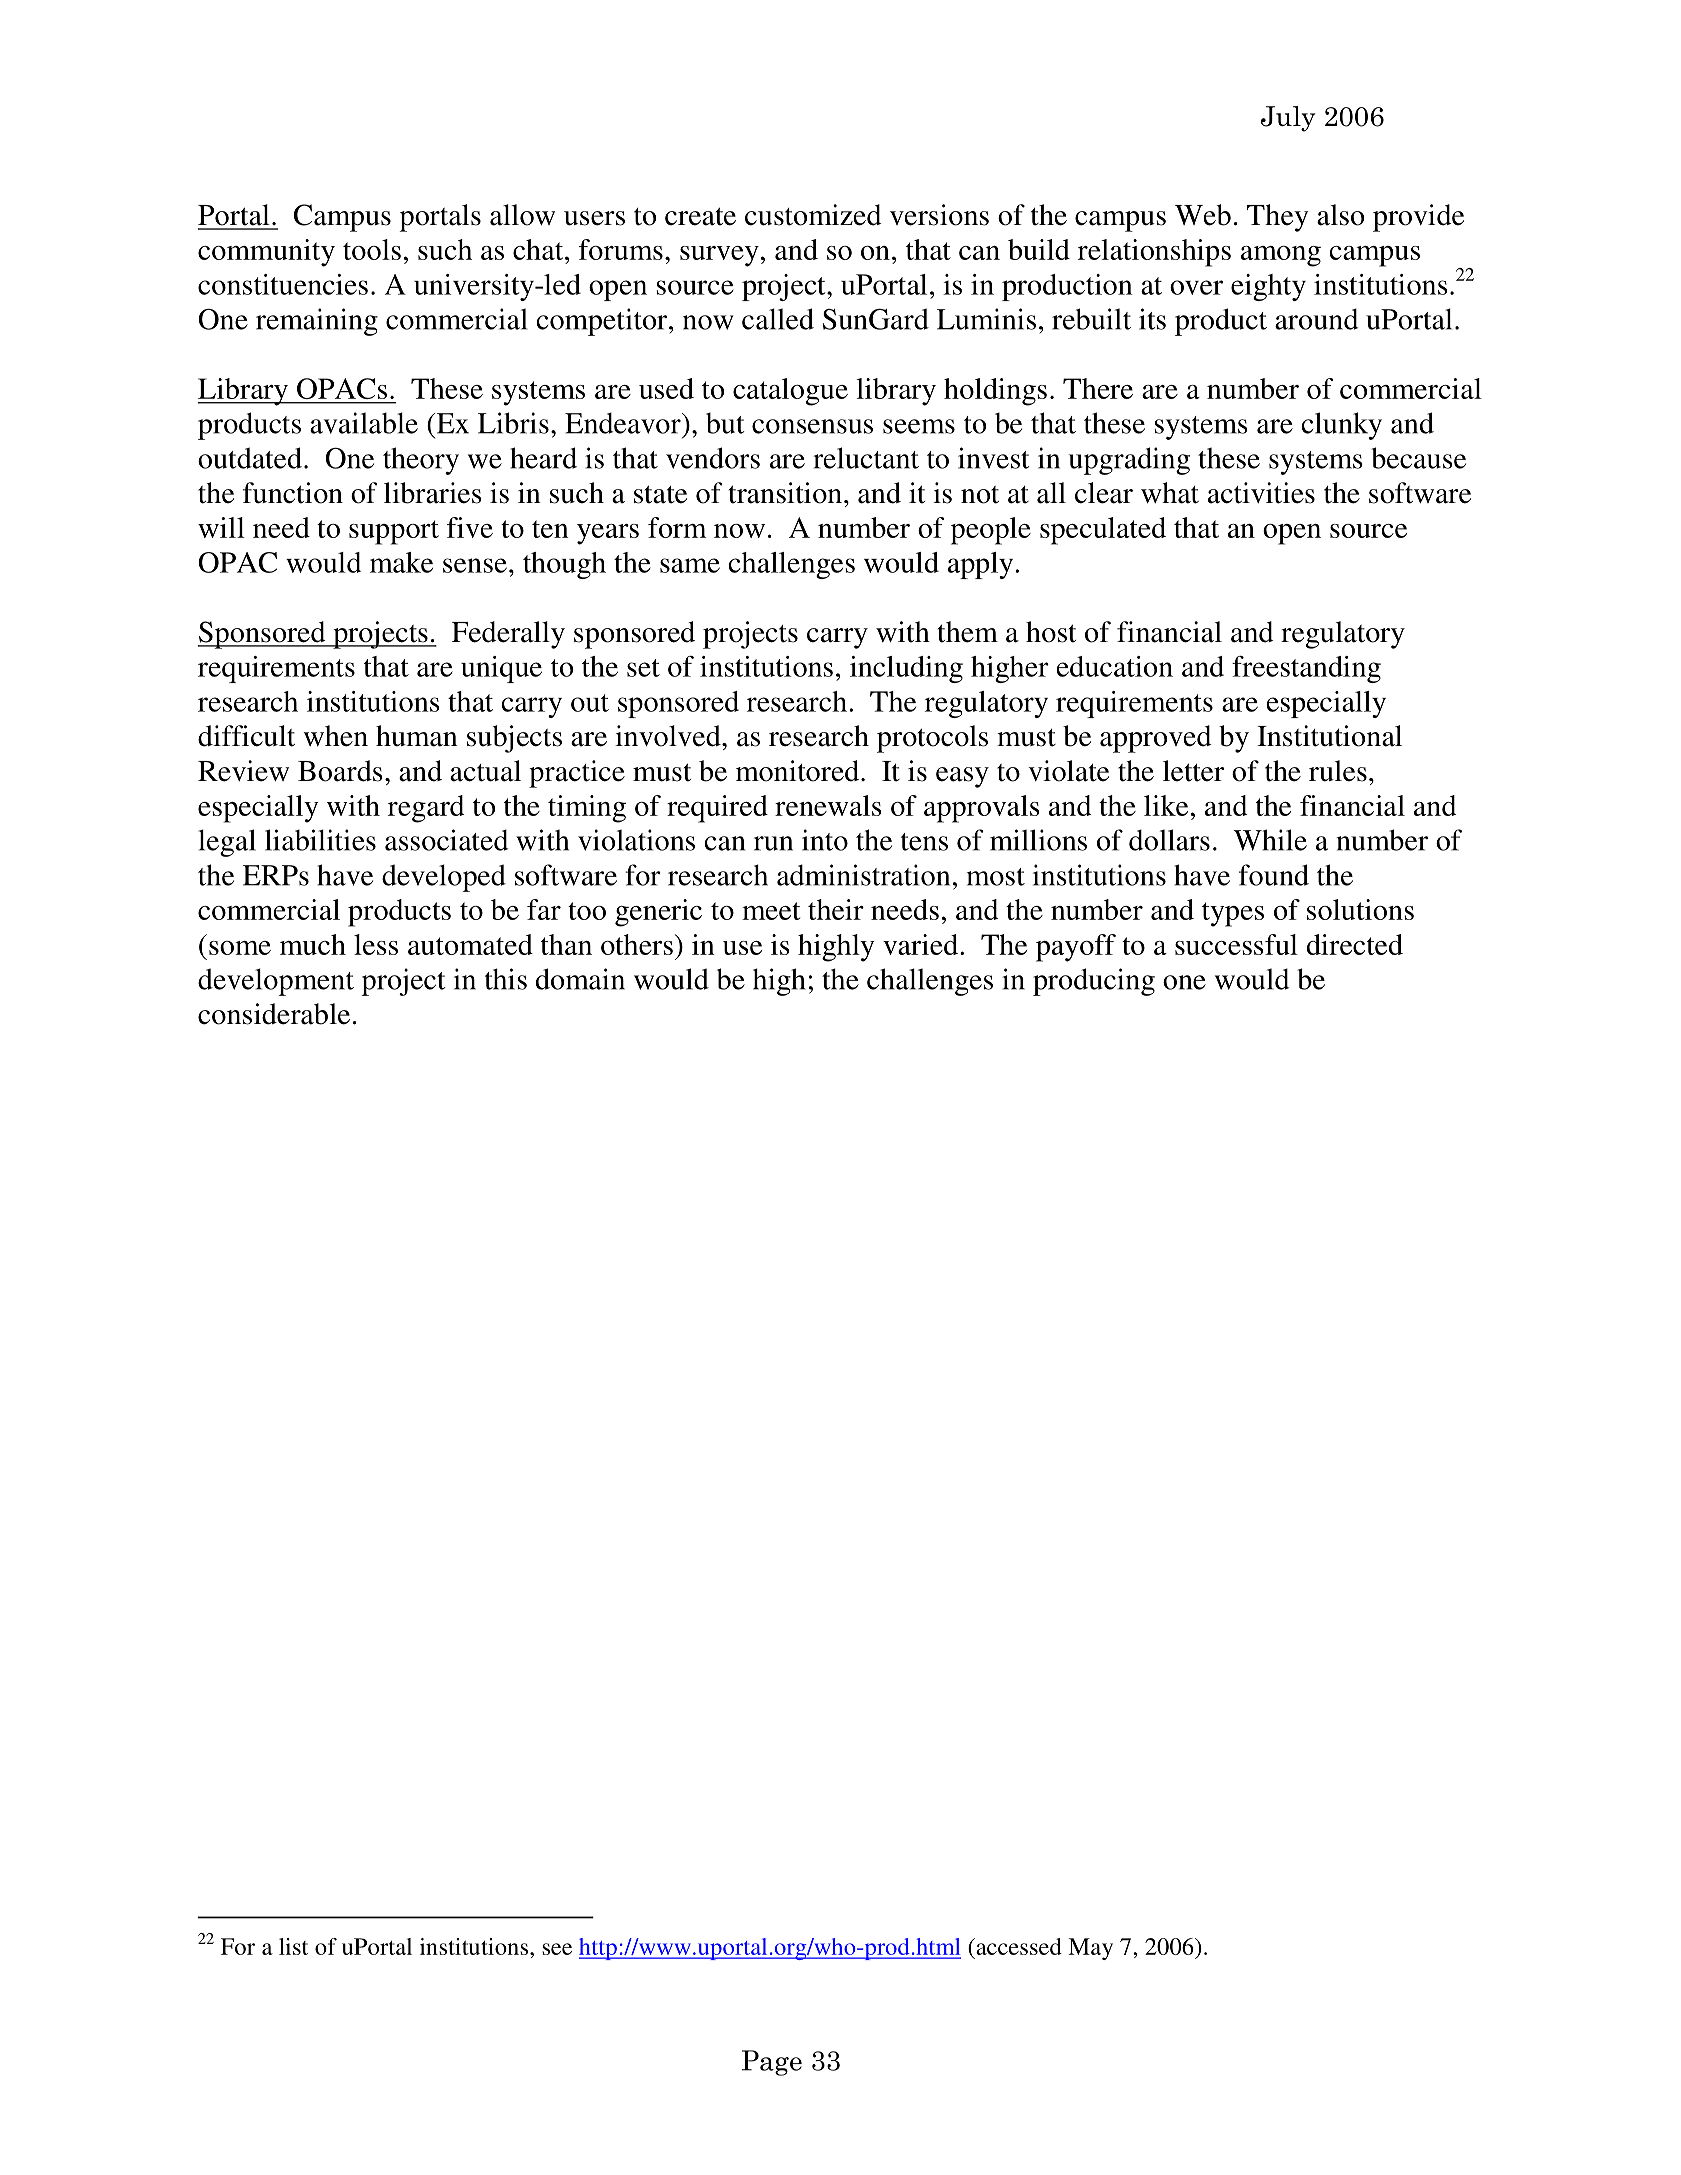 This page has width=1681, height=2175. I want to click on varied, so click(922, 944).
